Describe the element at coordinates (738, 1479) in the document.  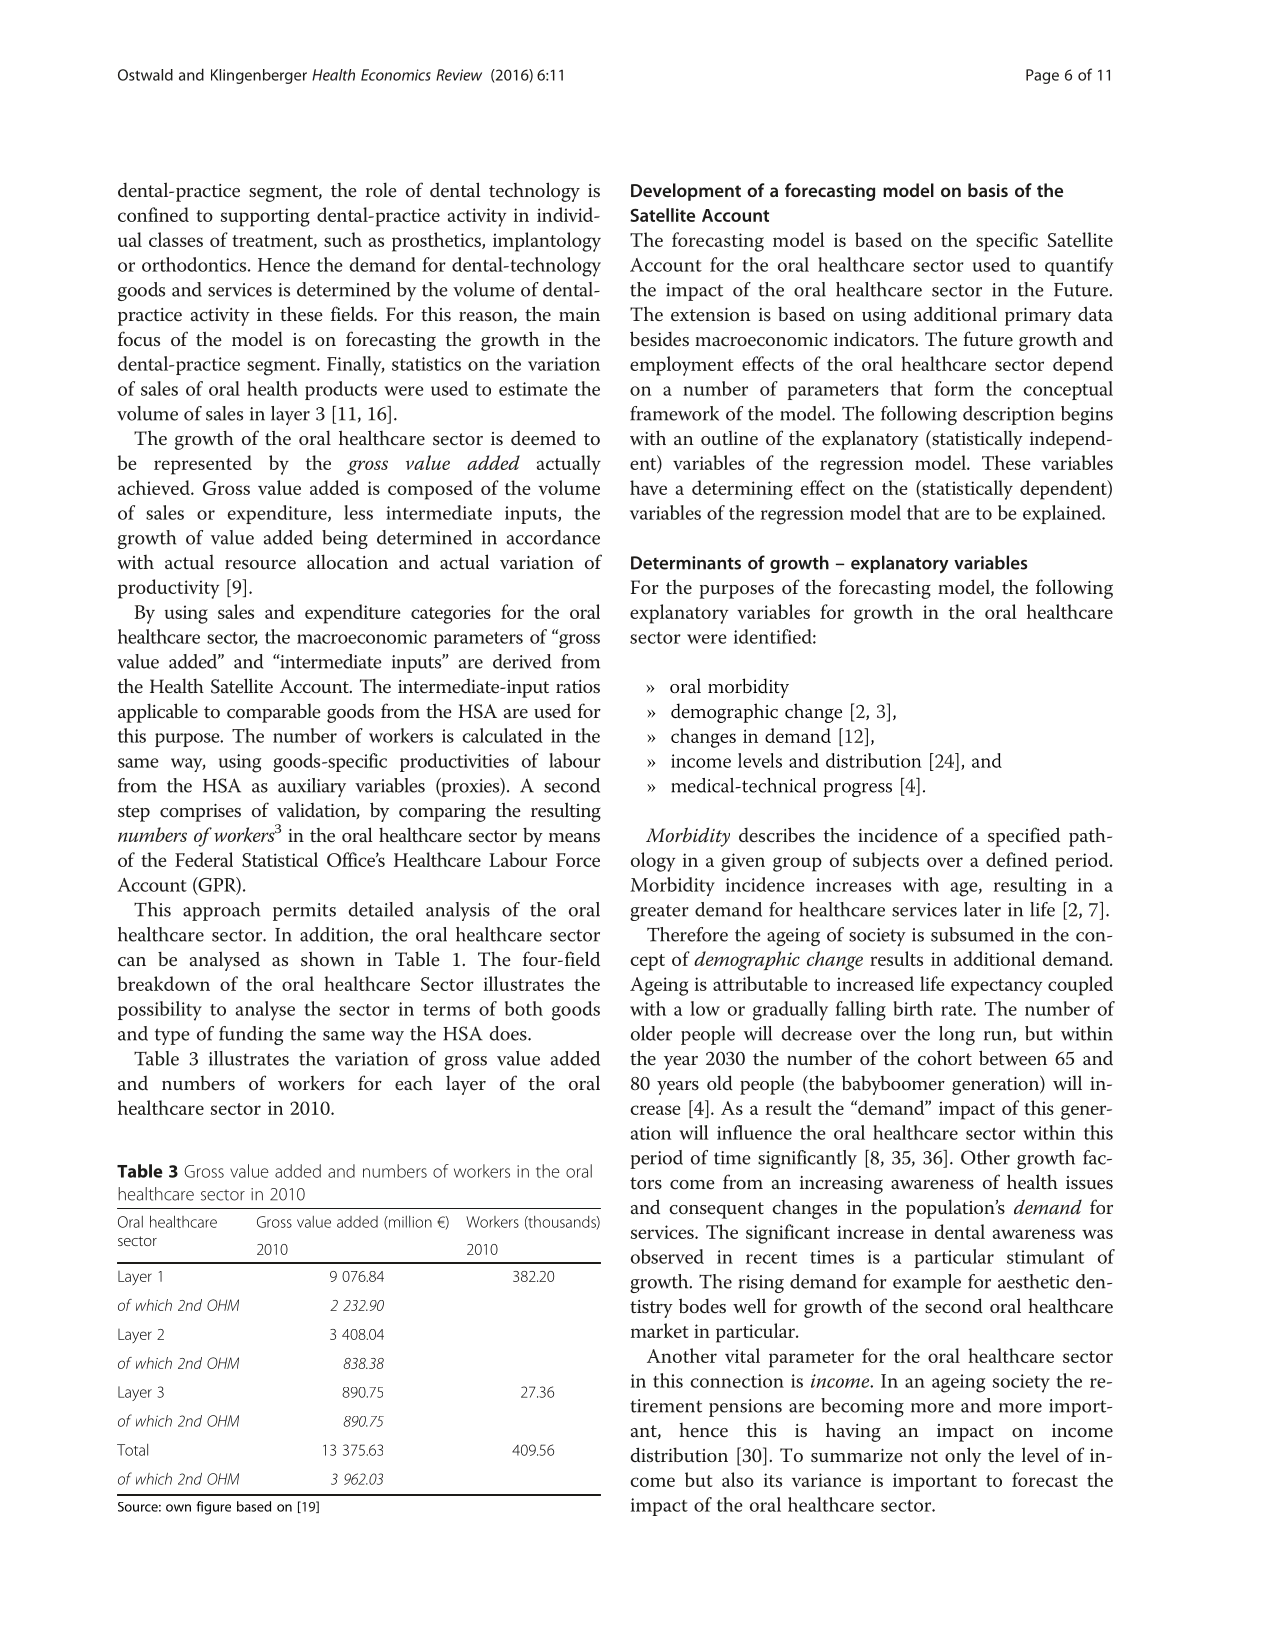
I see `also` at that location.
